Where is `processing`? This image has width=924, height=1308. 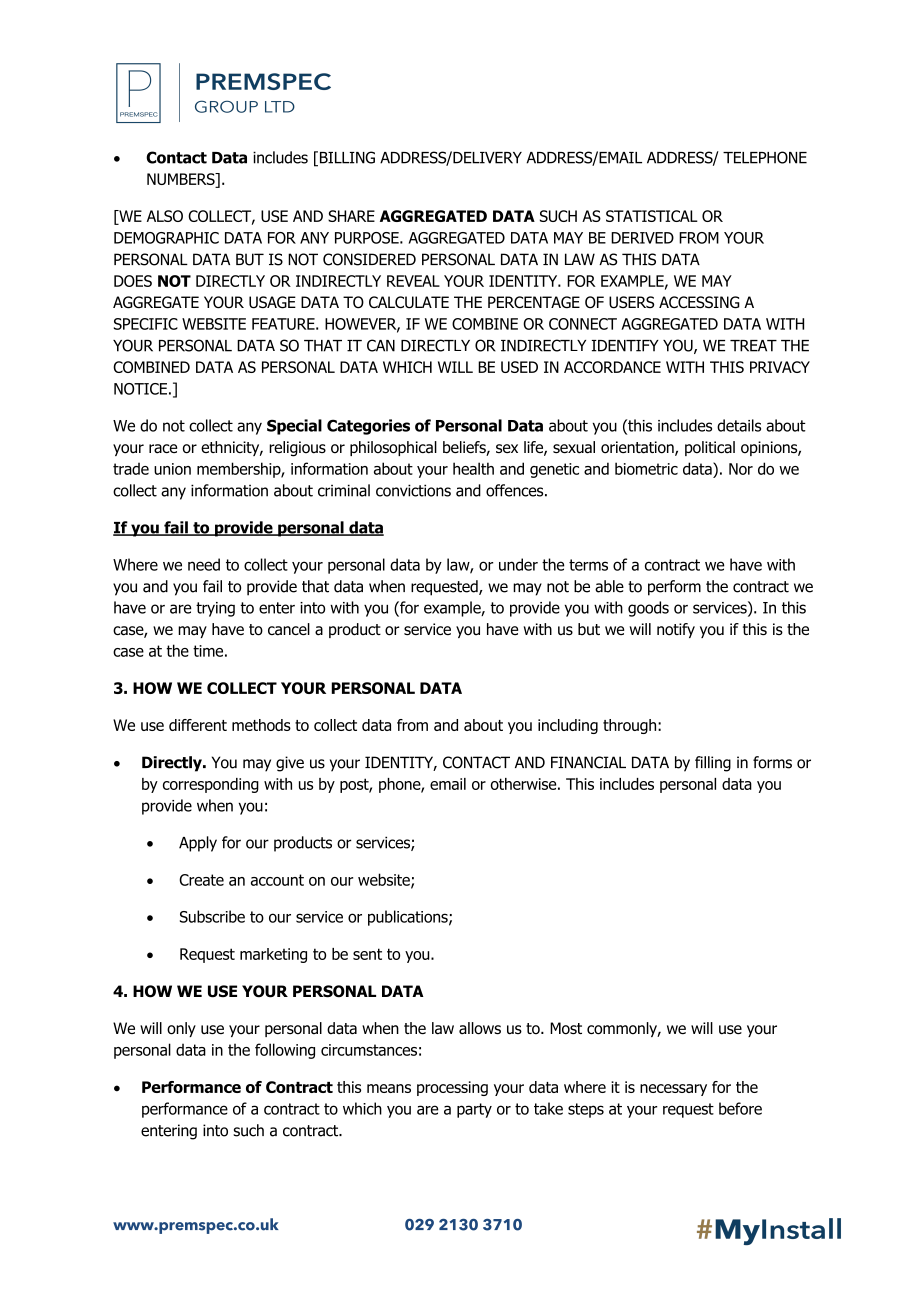
processing is located at coordinates (452, 1088).
